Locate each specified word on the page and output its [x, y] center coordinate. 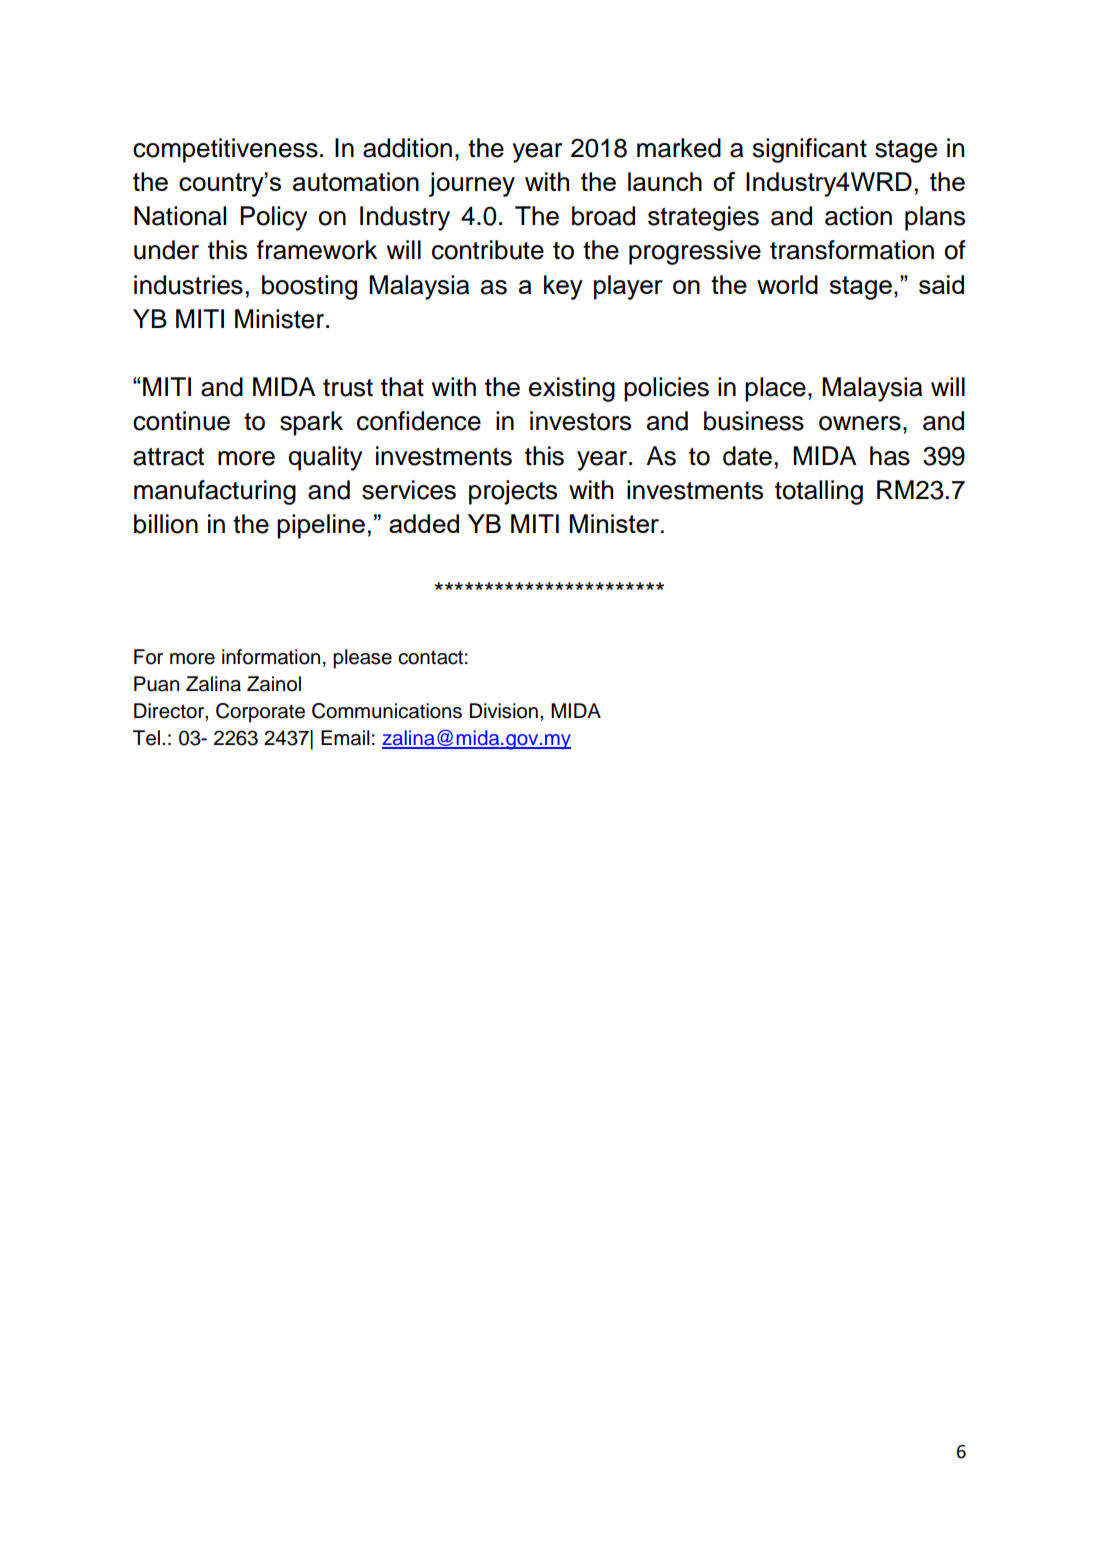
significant [810, 150]
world [787, 284]
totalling [819, 492]
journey [472, 184]
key [563, 287]
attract [168, 457]
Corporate [260, 713]
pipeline [321, 526]
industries [188, 285]
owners [860, 423]
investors [580, 421]
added [424, 523]
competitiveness [225, 150]
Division [504, 711]
